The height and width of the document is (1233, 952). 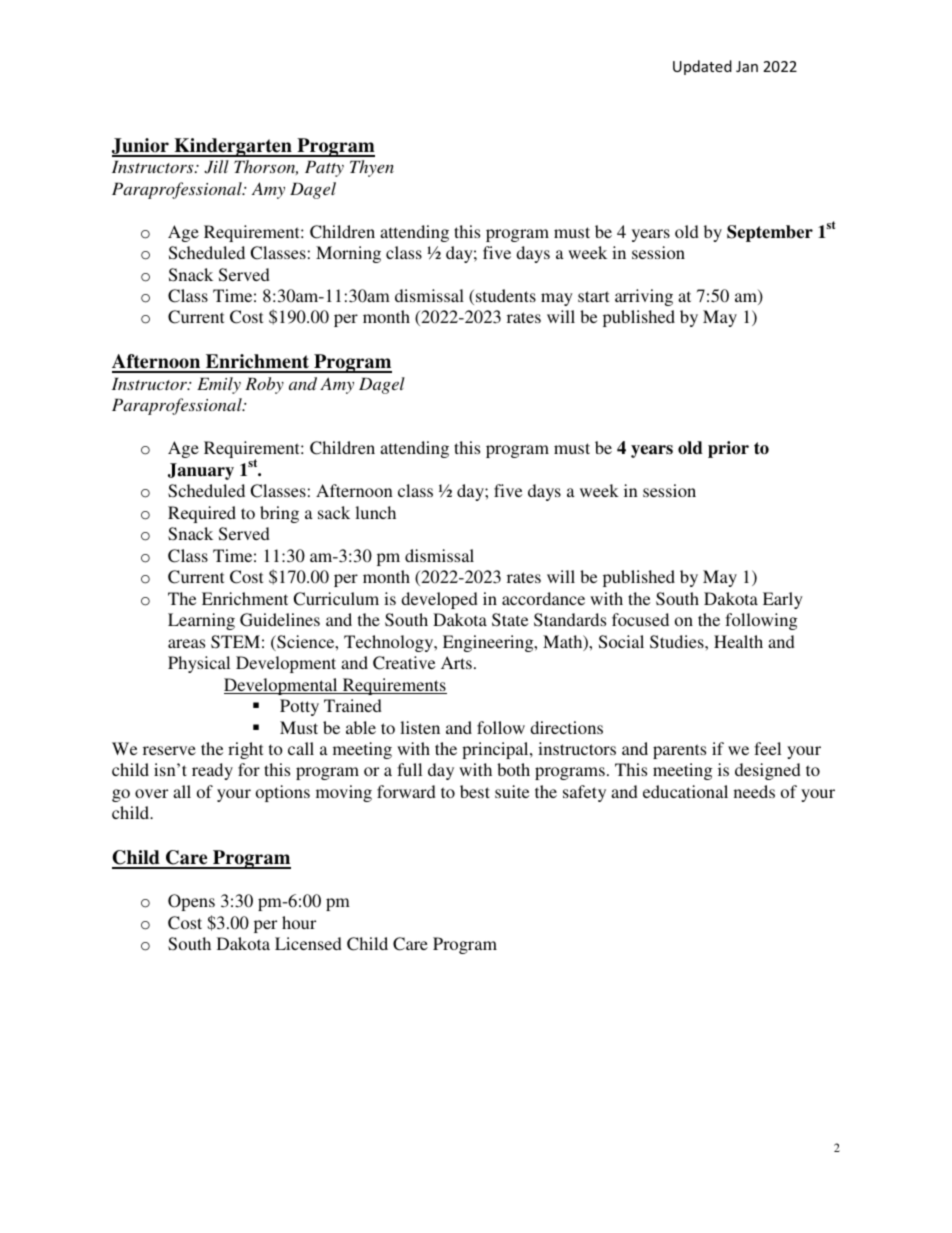 What do you see at coordinates (202, 514) in the document?
I see `Required` at bounding box center [202, 514].
